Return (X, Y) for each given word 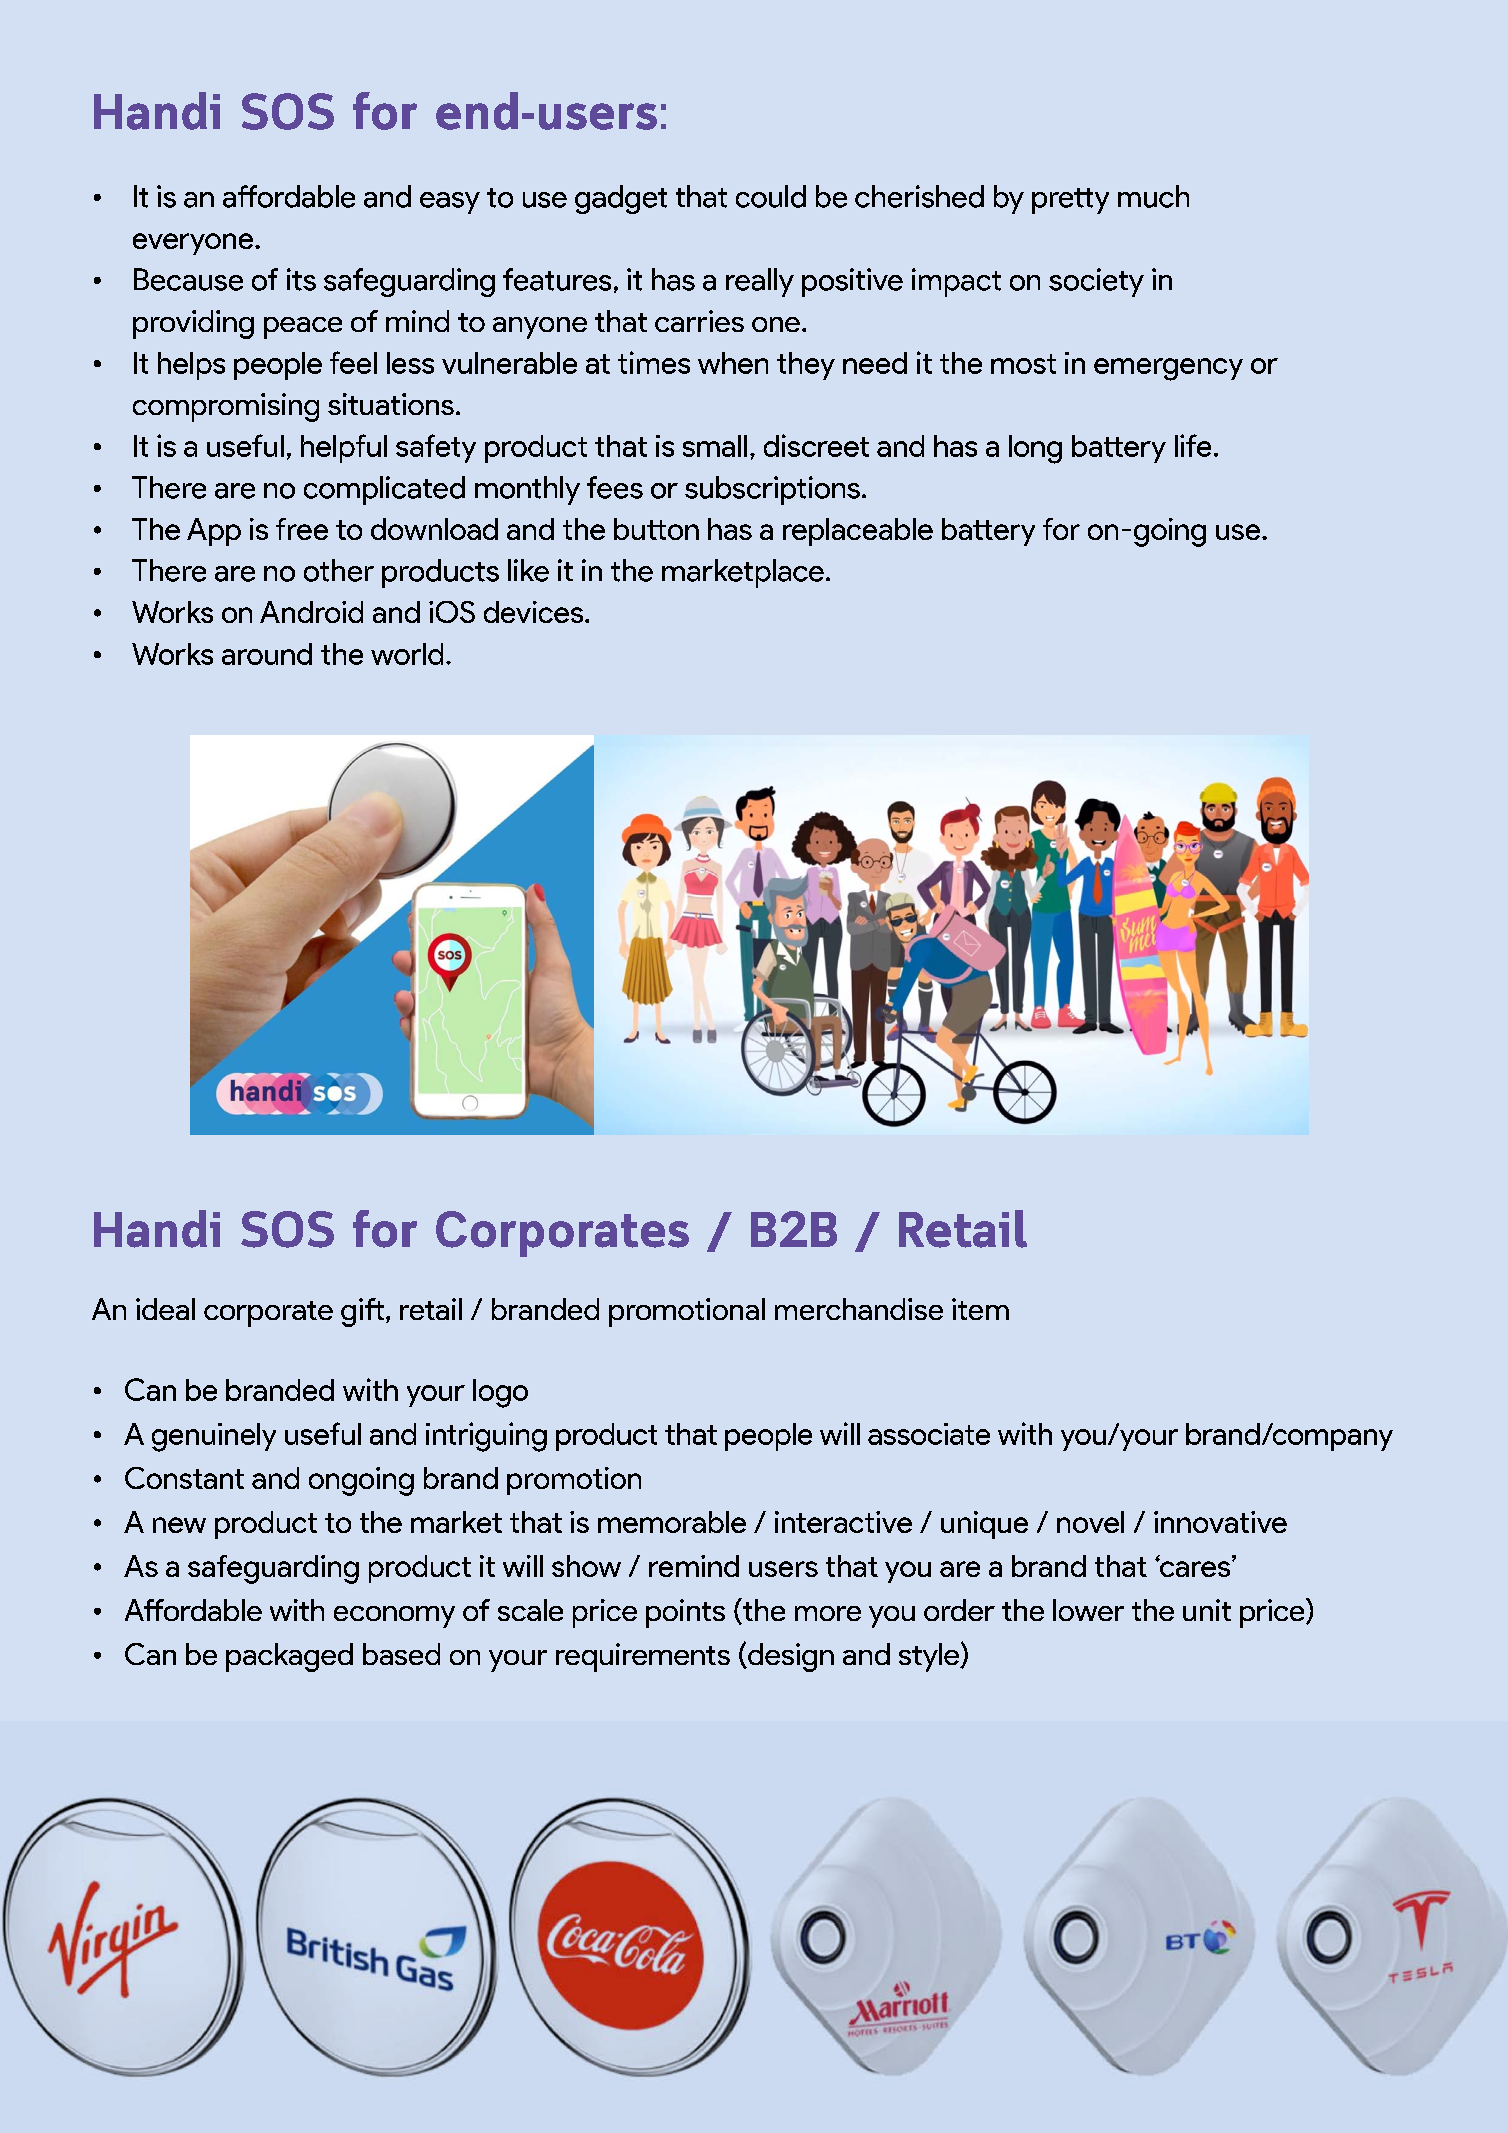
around (267, 654)
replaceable (858, 532)
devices (533, 612)
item (980, 1309)
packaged (289, 1657)
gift (364, 1312)
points (685, 1613)
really (760, 282)
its (301, 279)
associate (929, 1434)
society (1096, 282)
